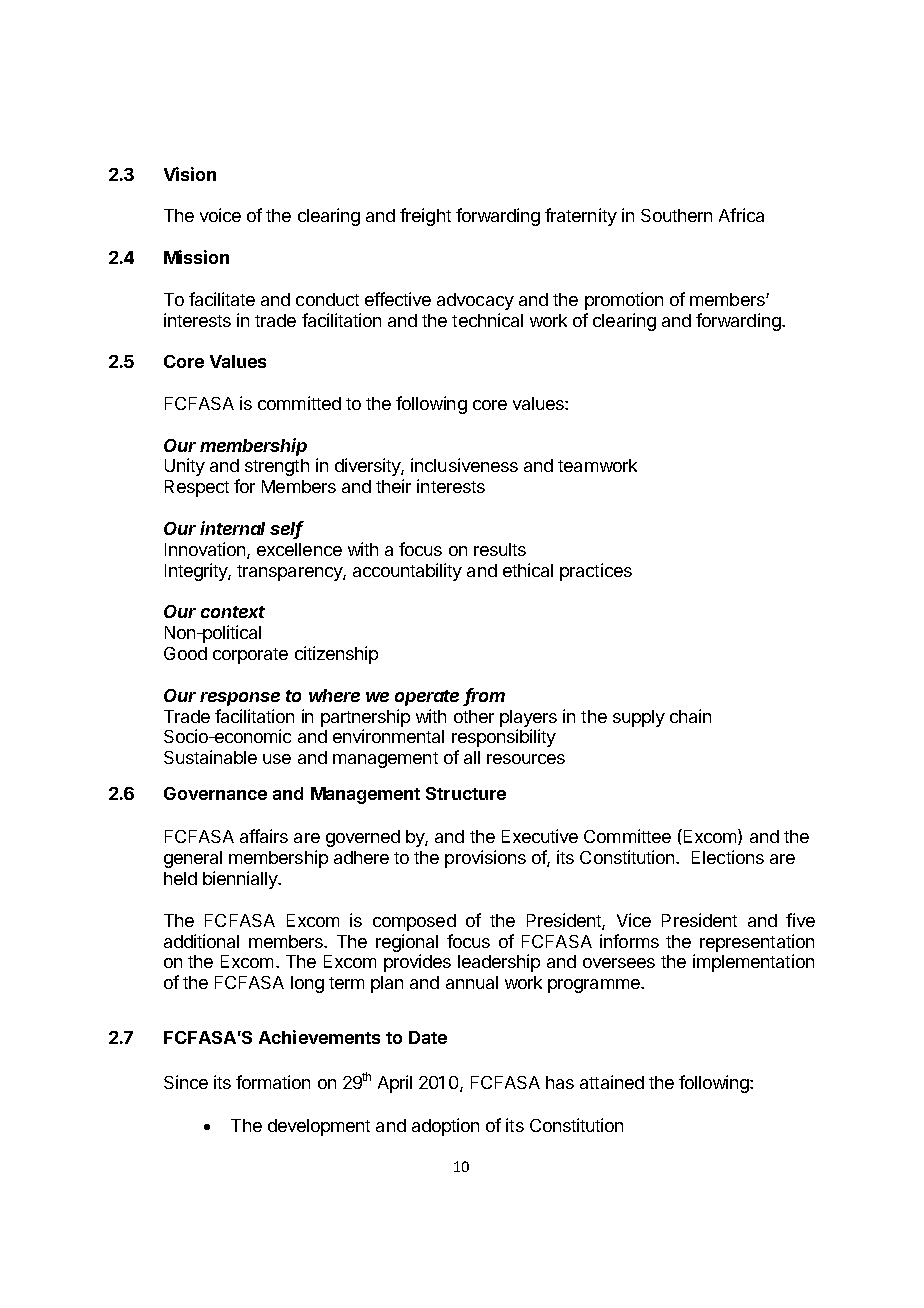 This page has height=1308, width=924. What do you see at coordinates (741, 215) in the page?
I see `Africa` at bounding box center [741, 215].
